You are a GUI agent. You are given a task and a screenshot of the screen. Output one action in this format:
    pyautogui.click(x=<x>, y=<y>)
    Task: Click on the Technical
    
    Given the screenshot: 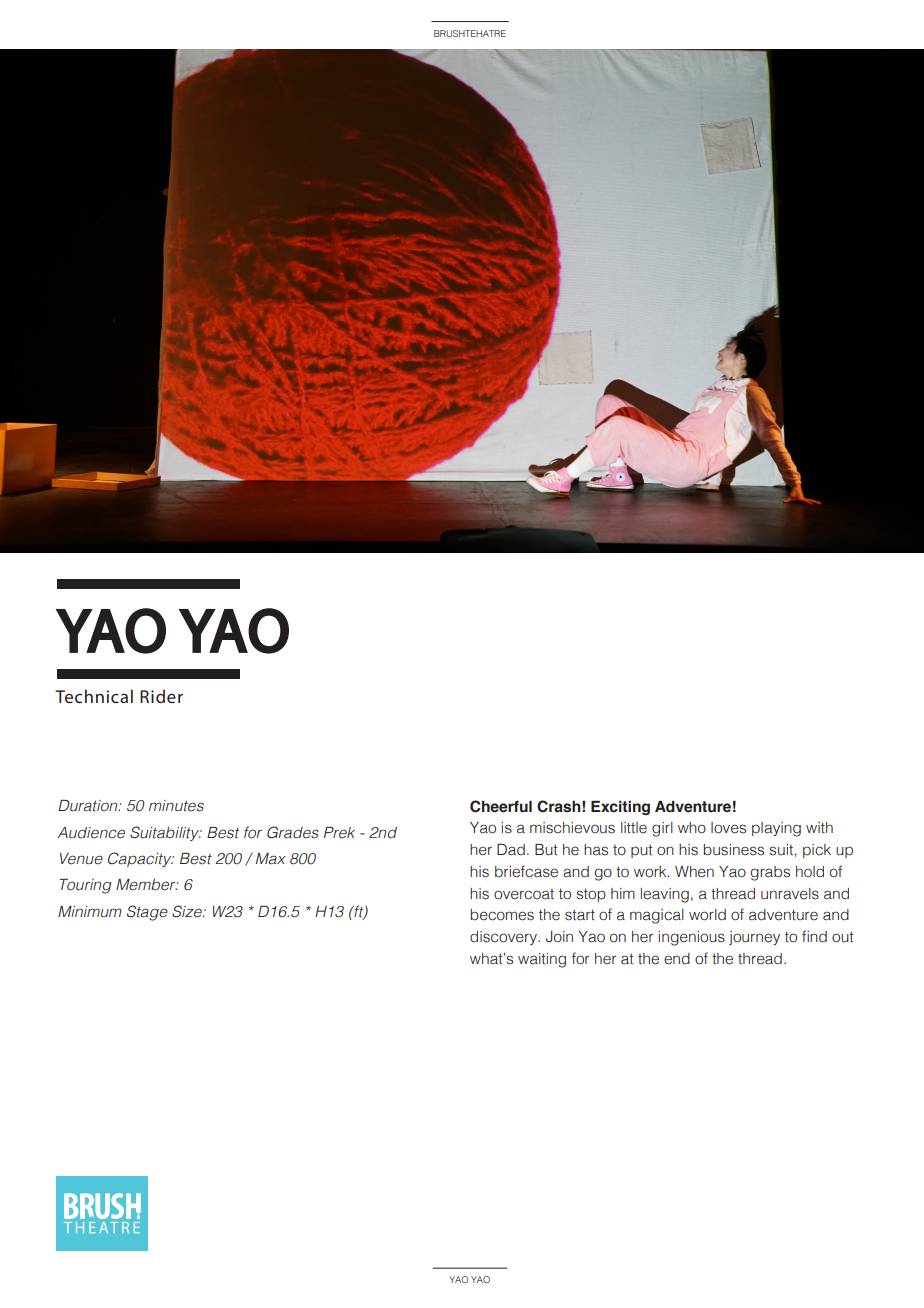 What is the action you would take?
    pyautogui.click(x=94, y=696)
